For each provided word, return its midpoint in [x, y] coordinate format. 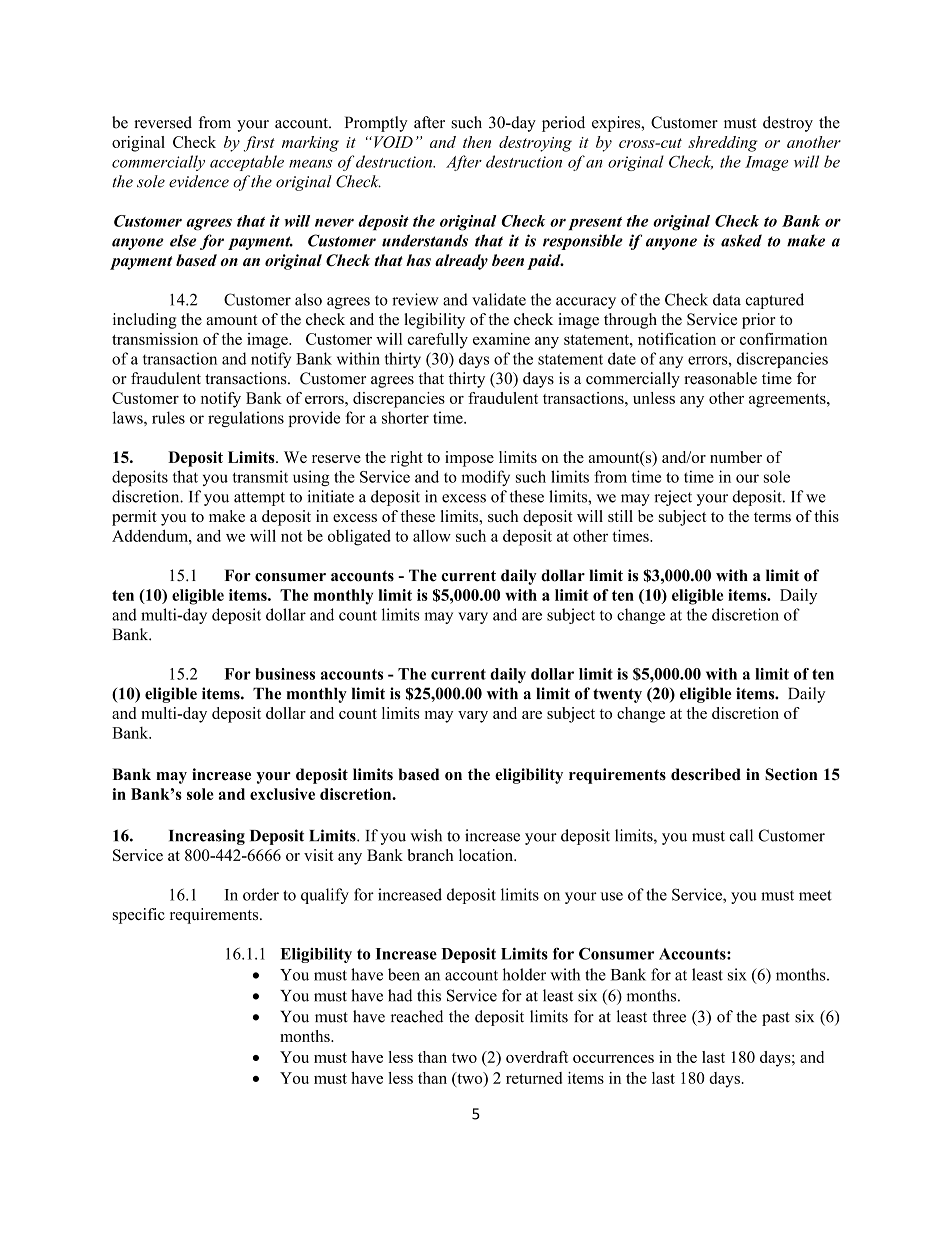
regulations [246, 419]
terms [772, 517]
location [487, 855]
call [741, 835]
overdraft [537, 1057]
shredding [723, 144]
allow [432, 536]
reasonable [720, 378]
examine [501, 339]
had [400, 995]
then [477, 142]
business [285, 674]
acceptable [247, 163]
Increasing [207, 837]
